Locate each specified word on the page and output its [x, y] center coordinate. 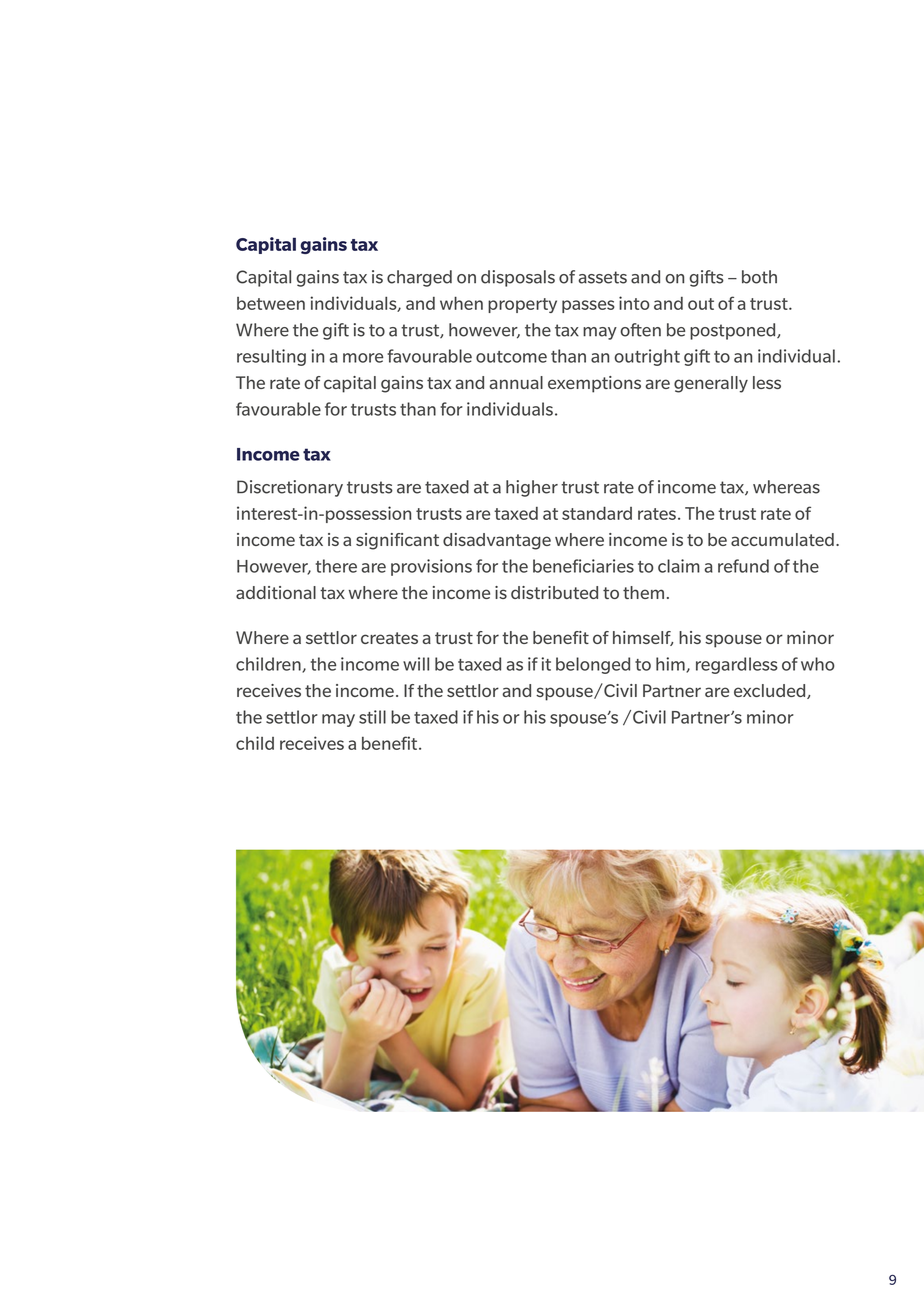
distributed [554, 592]
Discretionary [290, 488]
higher [532, 488]
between [271, 303]
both [759, 277]
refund [743, 566]
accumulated [782, 539]
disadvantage [497, 541]
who [818, 664]
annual [516, 382]
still [372, 717]
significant [397, 541]
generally [711, 384]
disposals [518, 278]
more [363, 358]
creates [389, 638]
